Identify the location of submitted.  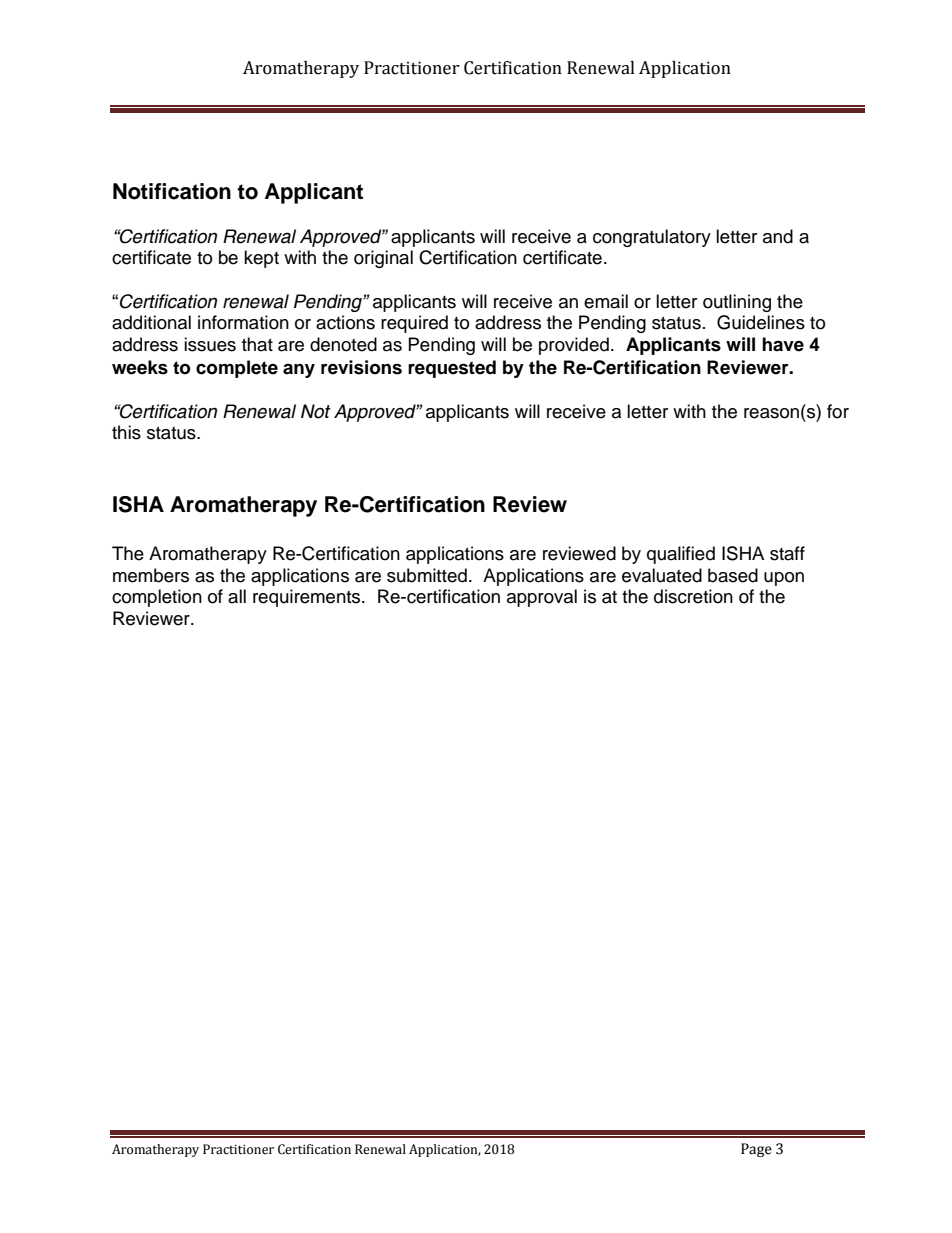
(427, 575).
